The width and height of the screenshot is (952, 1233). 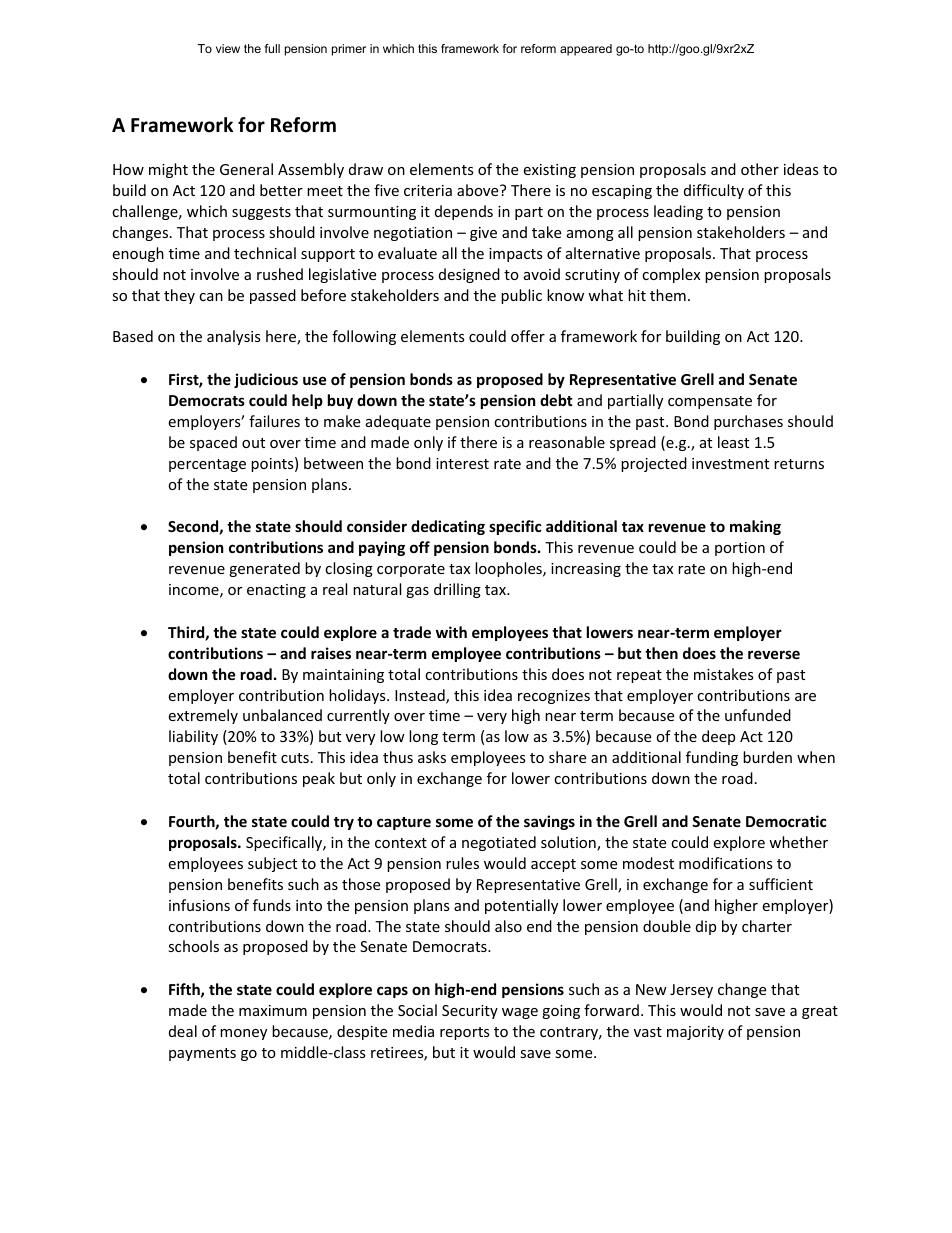 What do you see at coordinates (183, 1031) in the screenshot?
I see `deal` at bounding box center [183, 1031].
